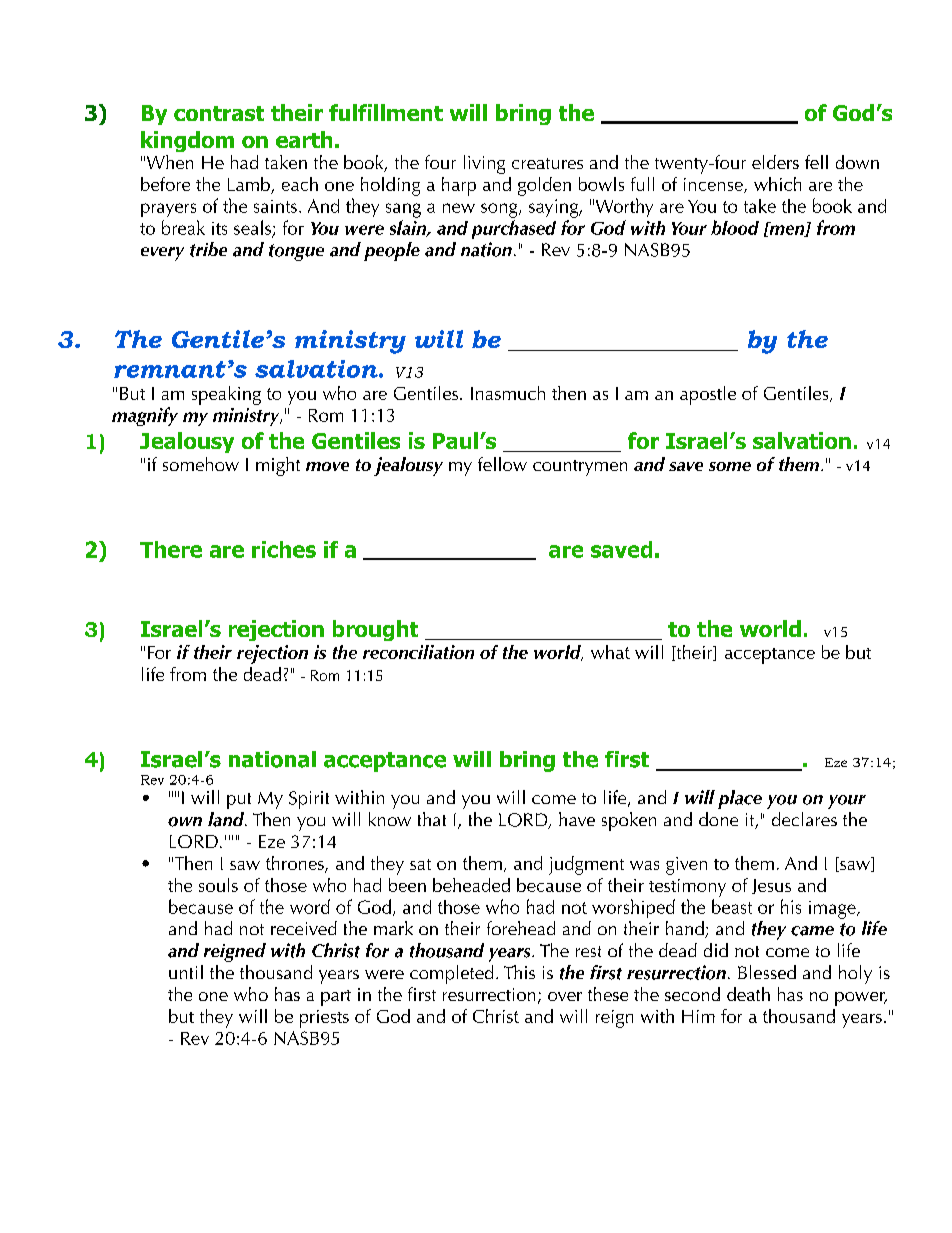 This screenshot has height=1233, width=952. What do you see at coordinates (519, 972) in the screenshot?
I see `This` at bounding box center [519, 972].
